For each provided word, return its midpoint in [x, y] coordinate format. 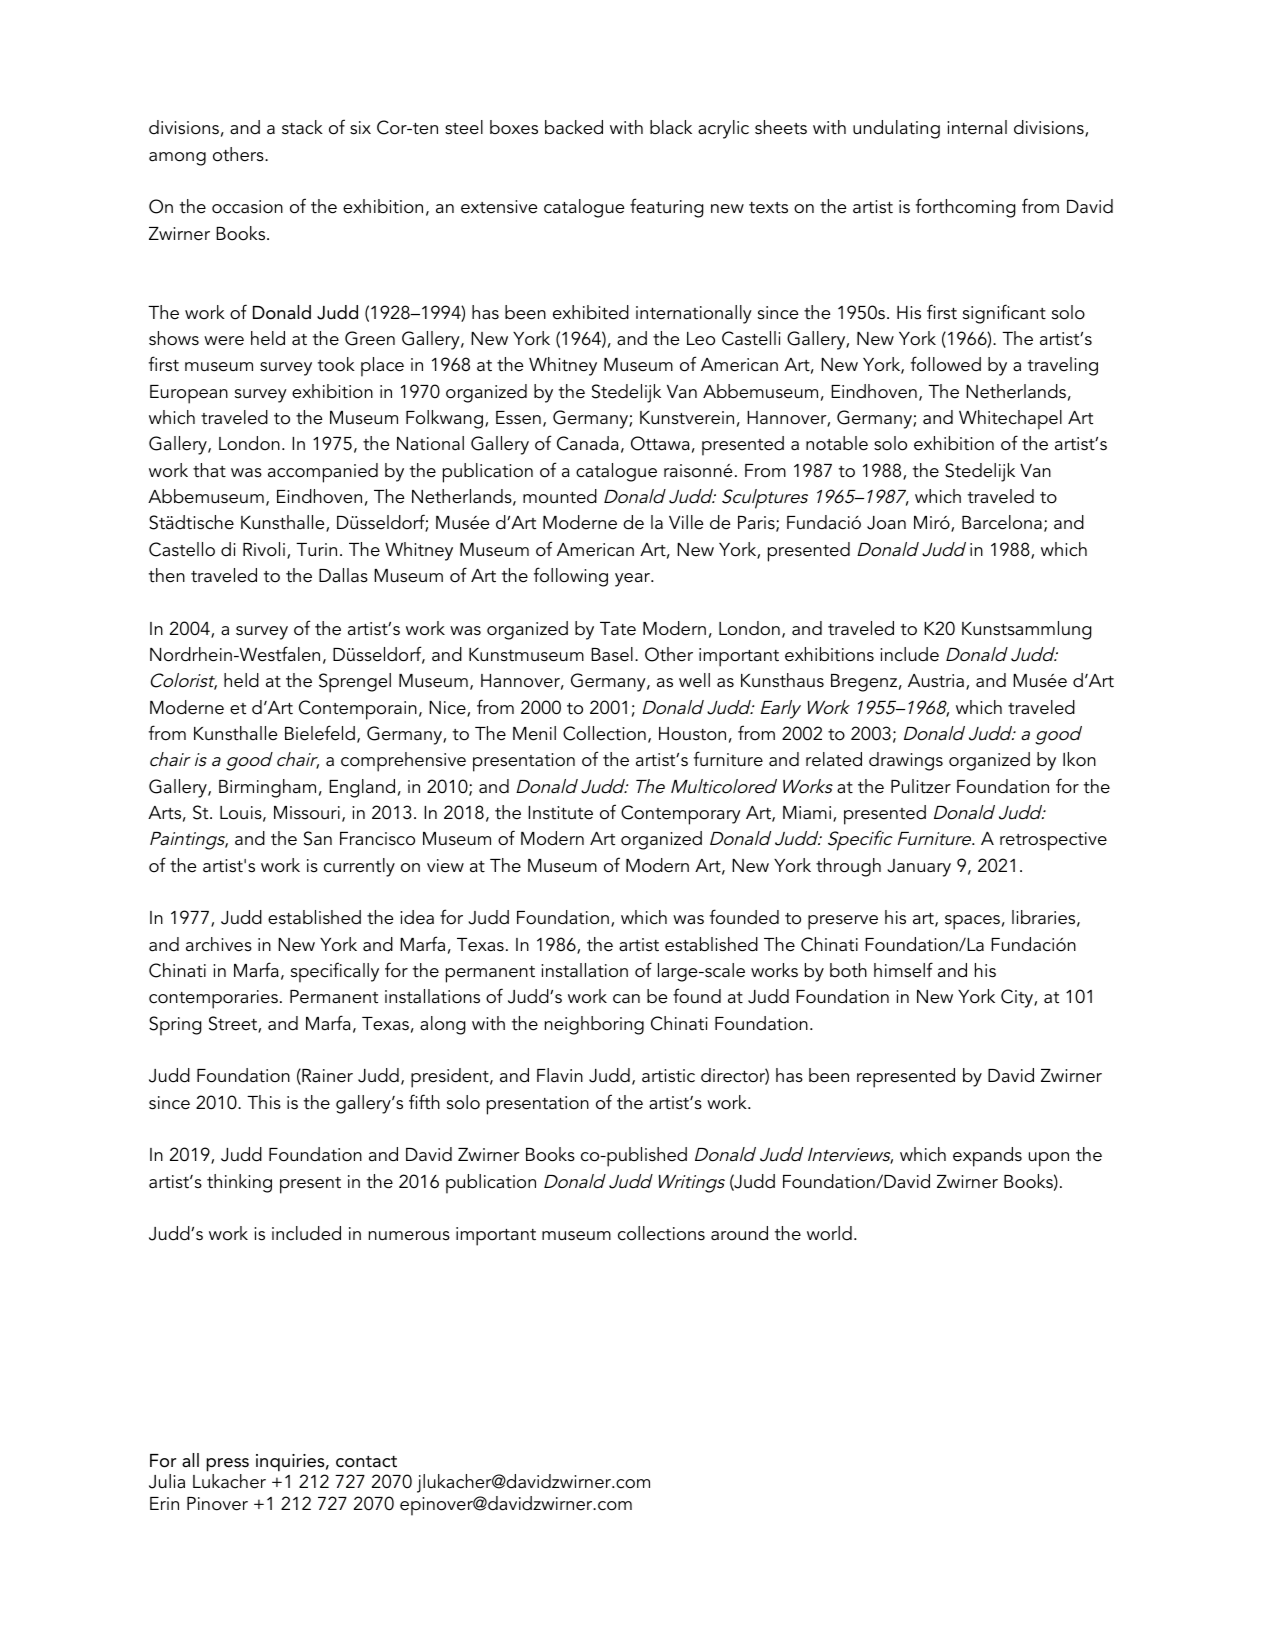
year [634, 580]
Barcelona [1002, 522]
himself [903, 970]
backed [574, 127]
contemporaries [213, 999]
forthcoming [966, 208]
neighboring [594, 1025]
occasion [247, 207]
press [227, 1465]
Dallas [343, 575]
